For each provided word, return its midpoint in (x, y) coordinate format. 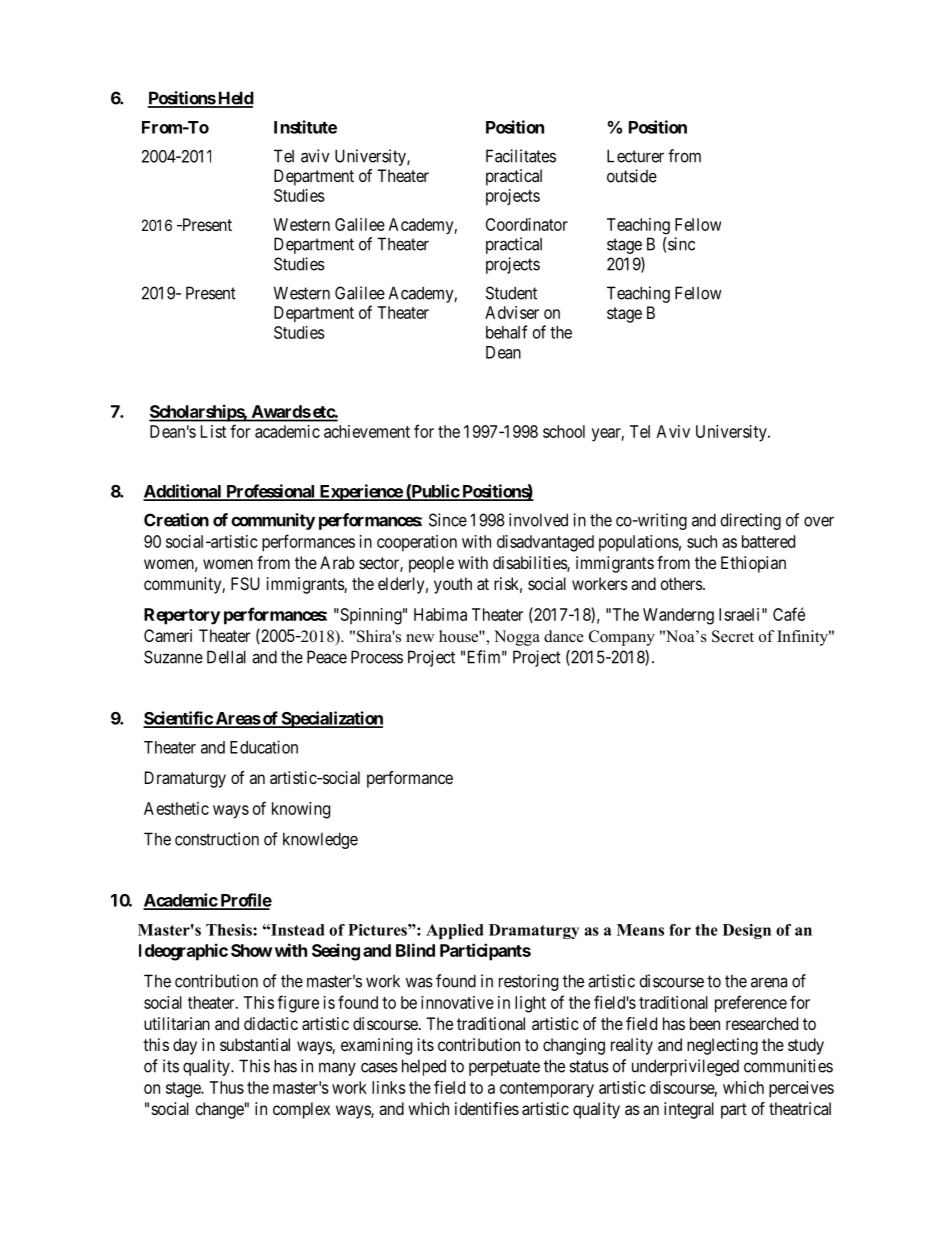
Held (235, 99)
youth (453, 585)
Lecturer (635, 156)
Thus (226, 1087)
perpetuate (504, 1068)
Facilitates (521, 156)
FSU (245, 583)
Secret (733, 636)
